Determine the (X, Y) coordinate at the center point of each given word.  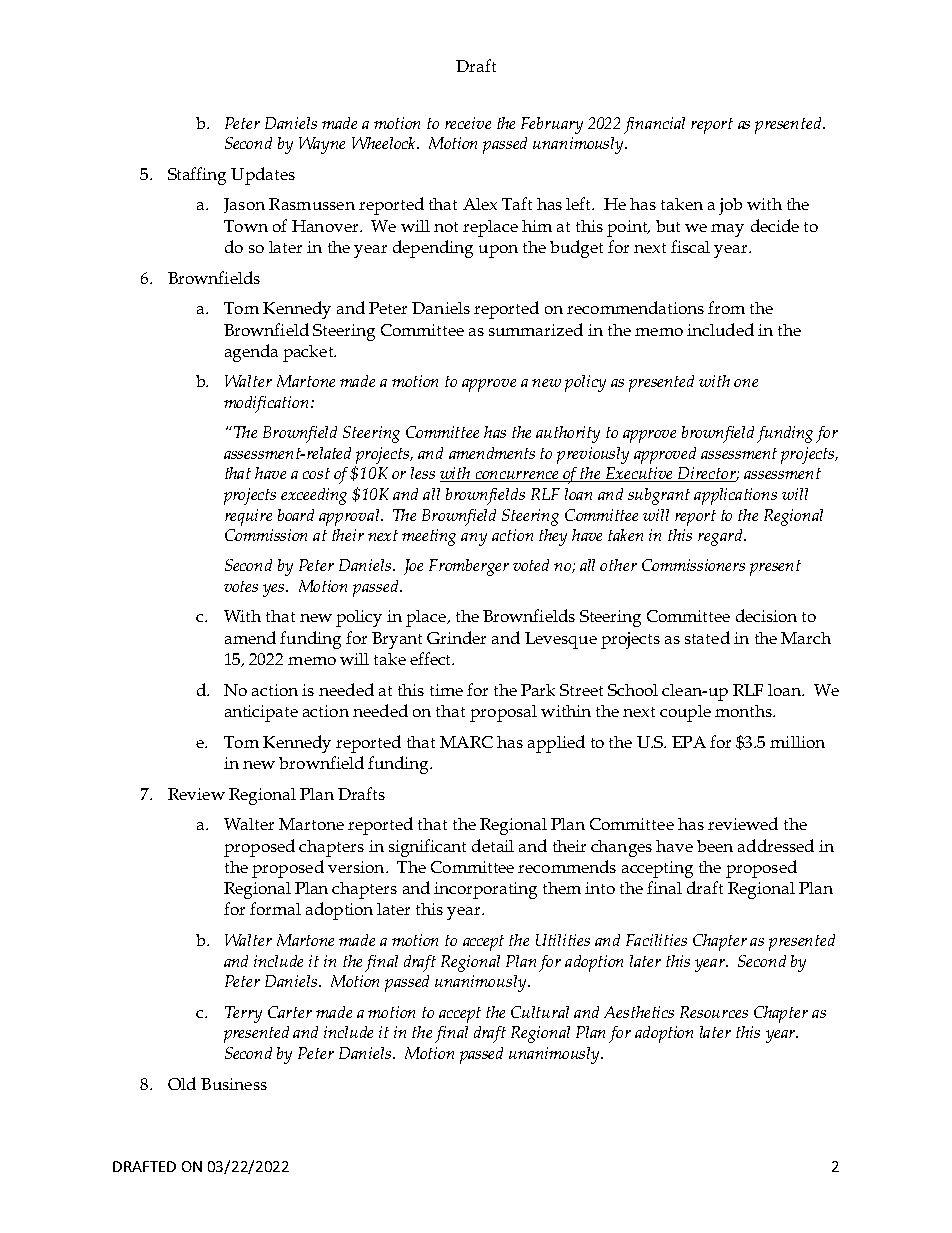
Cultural (540, 1012)
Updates (263, 176)
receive (468, 123)
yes (275, 590)
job (730, 206)
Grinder (456, 637)
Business (234, 1084)
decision (766, 615)
